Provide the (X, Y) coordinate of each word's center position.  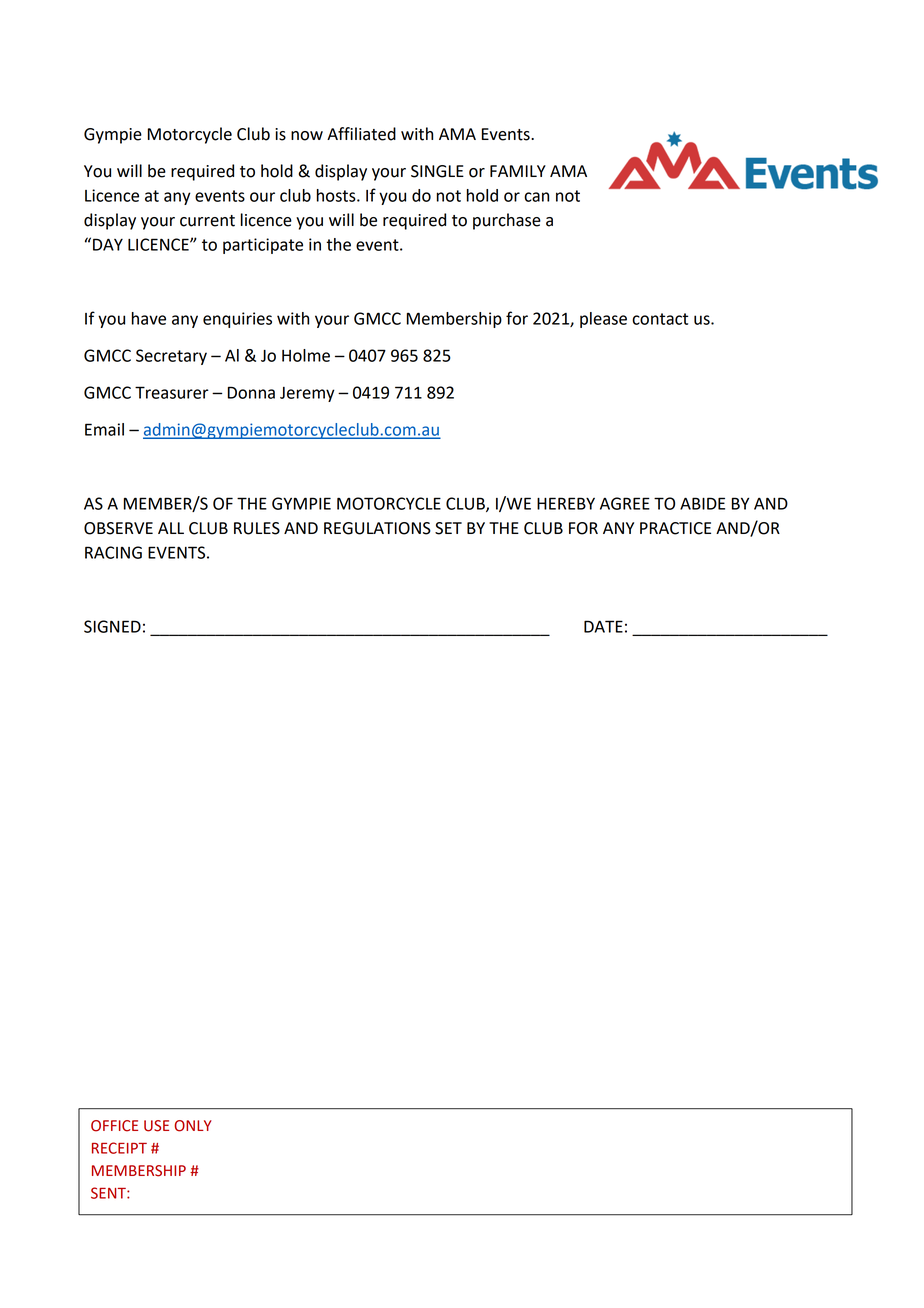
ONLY (193, 1126)
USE (156, 1126)
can (536, 197)
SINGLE (437, 171)
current (207, 221)
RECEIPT (119, 1148)
